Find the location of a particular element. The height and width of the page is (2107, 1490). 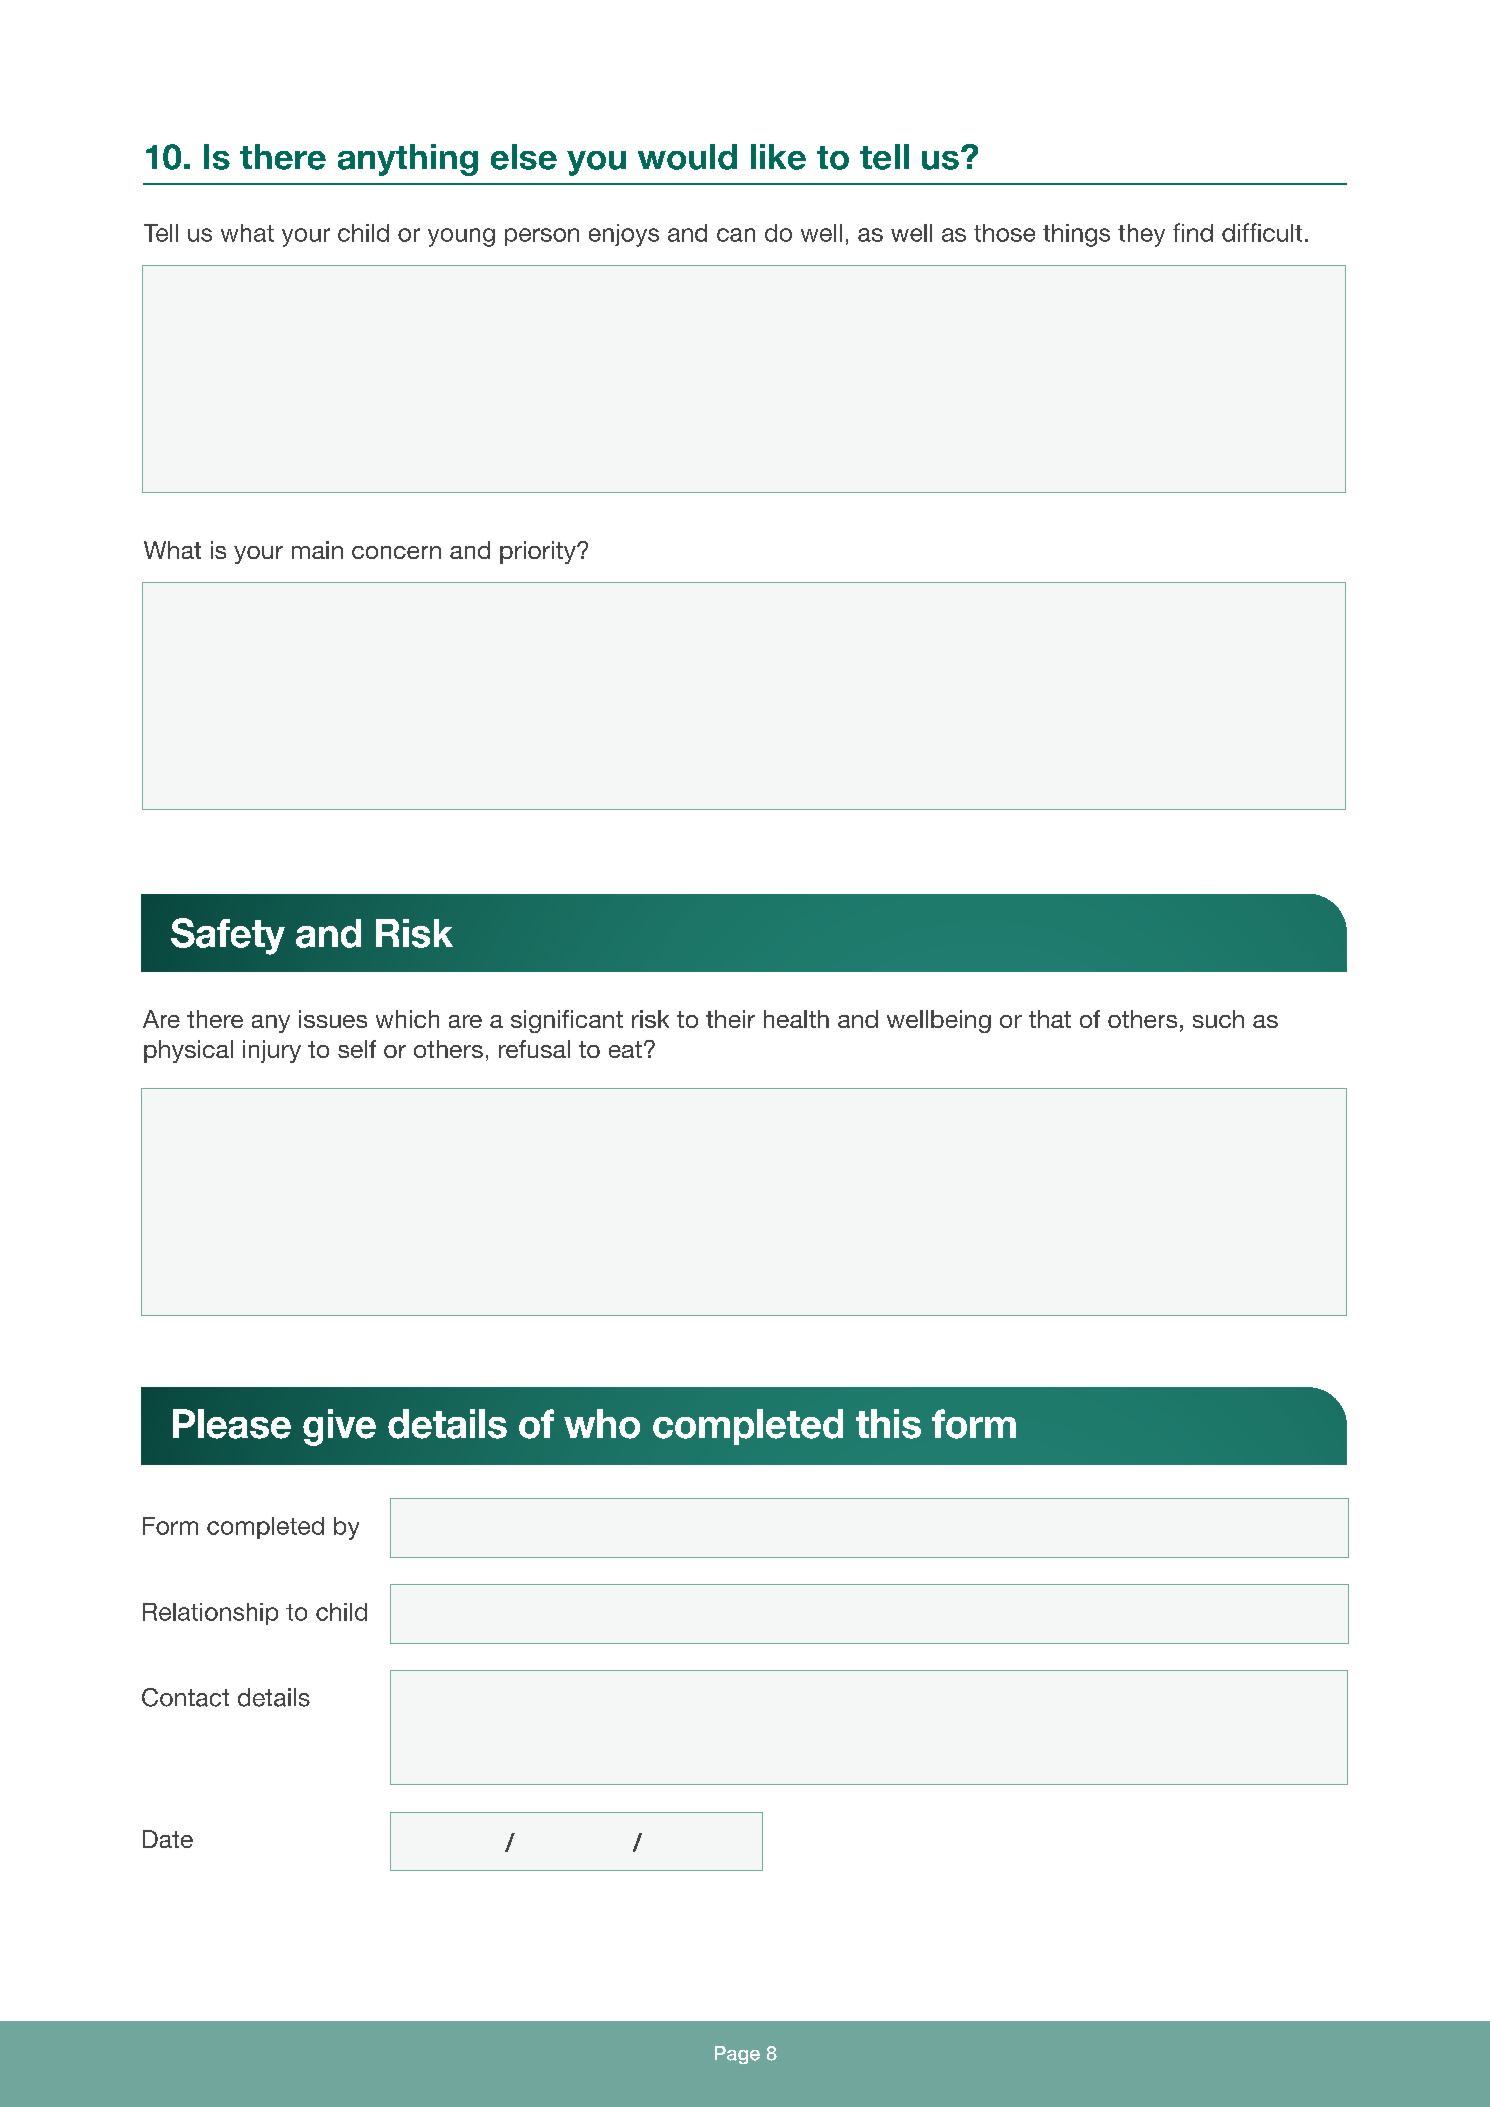

Date is located at coordinates (168, 1839).
